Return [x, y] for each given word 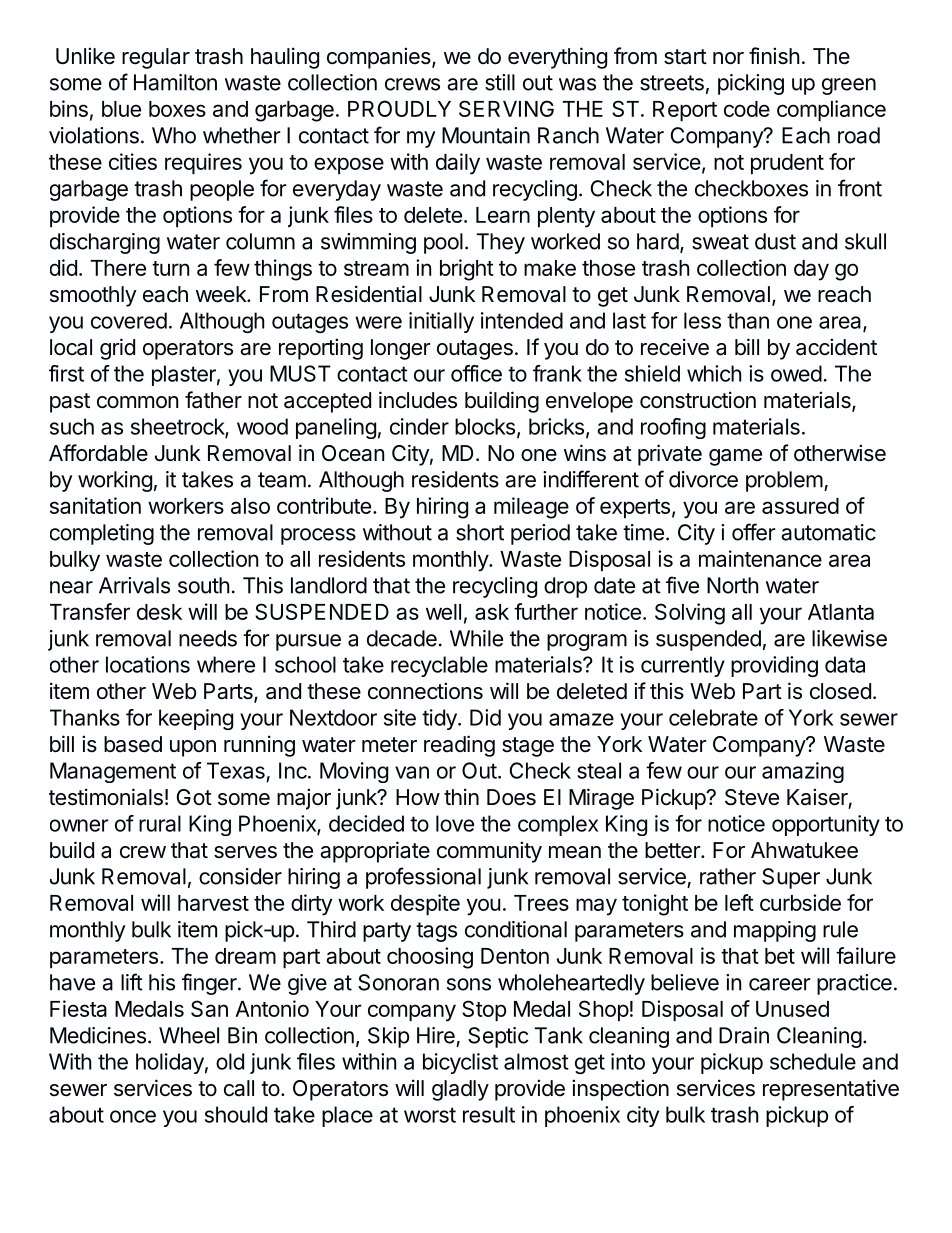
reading [459, 746]
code [747, 109]
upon [193, 748]
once [133, 1116]
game [735, 457]
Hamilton [175, 82]
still [500, 82]
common [137, 402]
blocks [485, 426]
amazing [803, 772]
